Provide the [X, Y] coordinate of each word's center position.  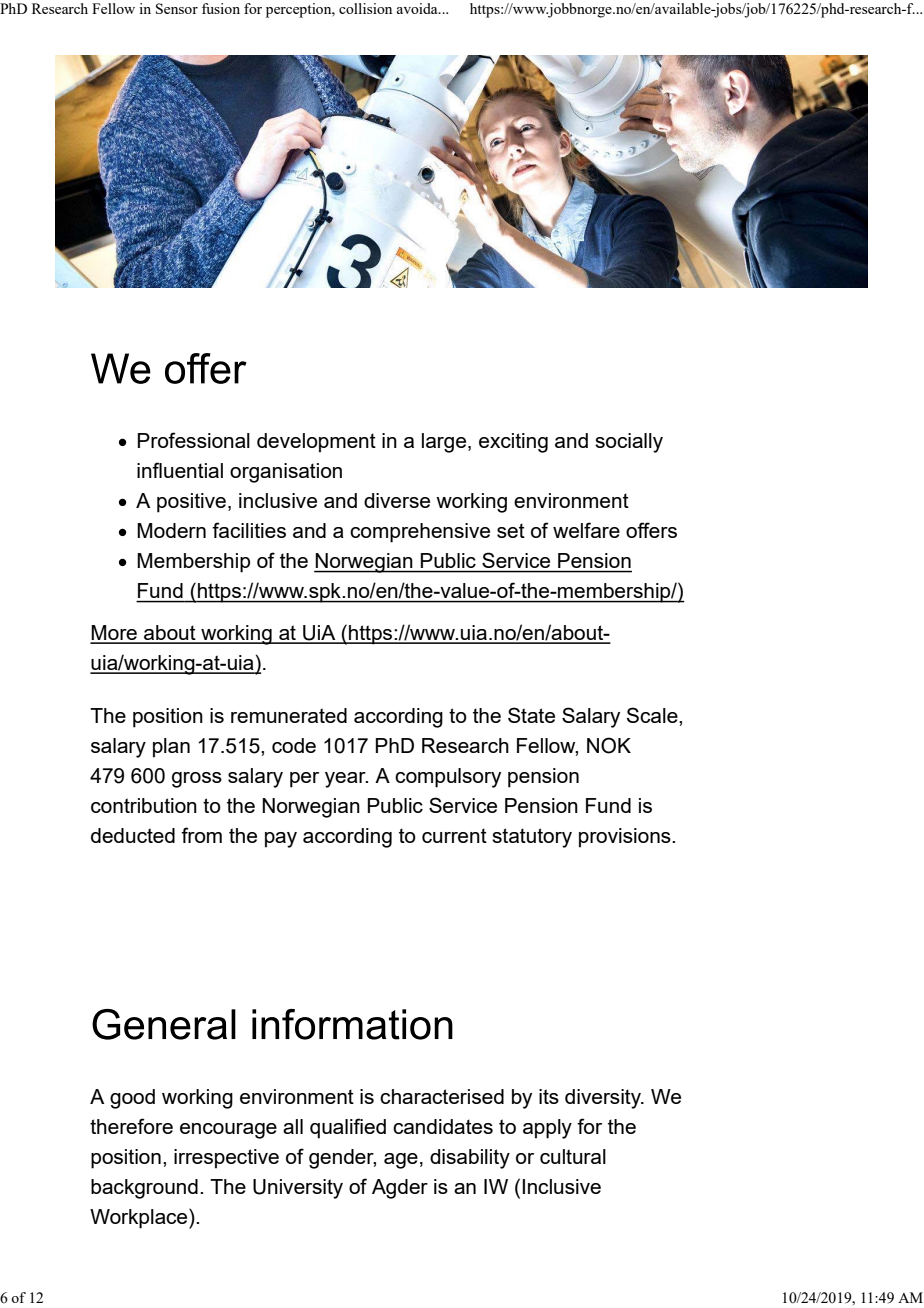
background [144, 1189]
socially [629, 443]
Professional [194, 440]
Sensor [177, 8]
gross [197, 780]
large [445, 443]
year [346, 780]
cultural [573, 1156]
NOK [609, 745]
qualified [348, 1128]
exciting [513, 443]
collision [365, 8]
